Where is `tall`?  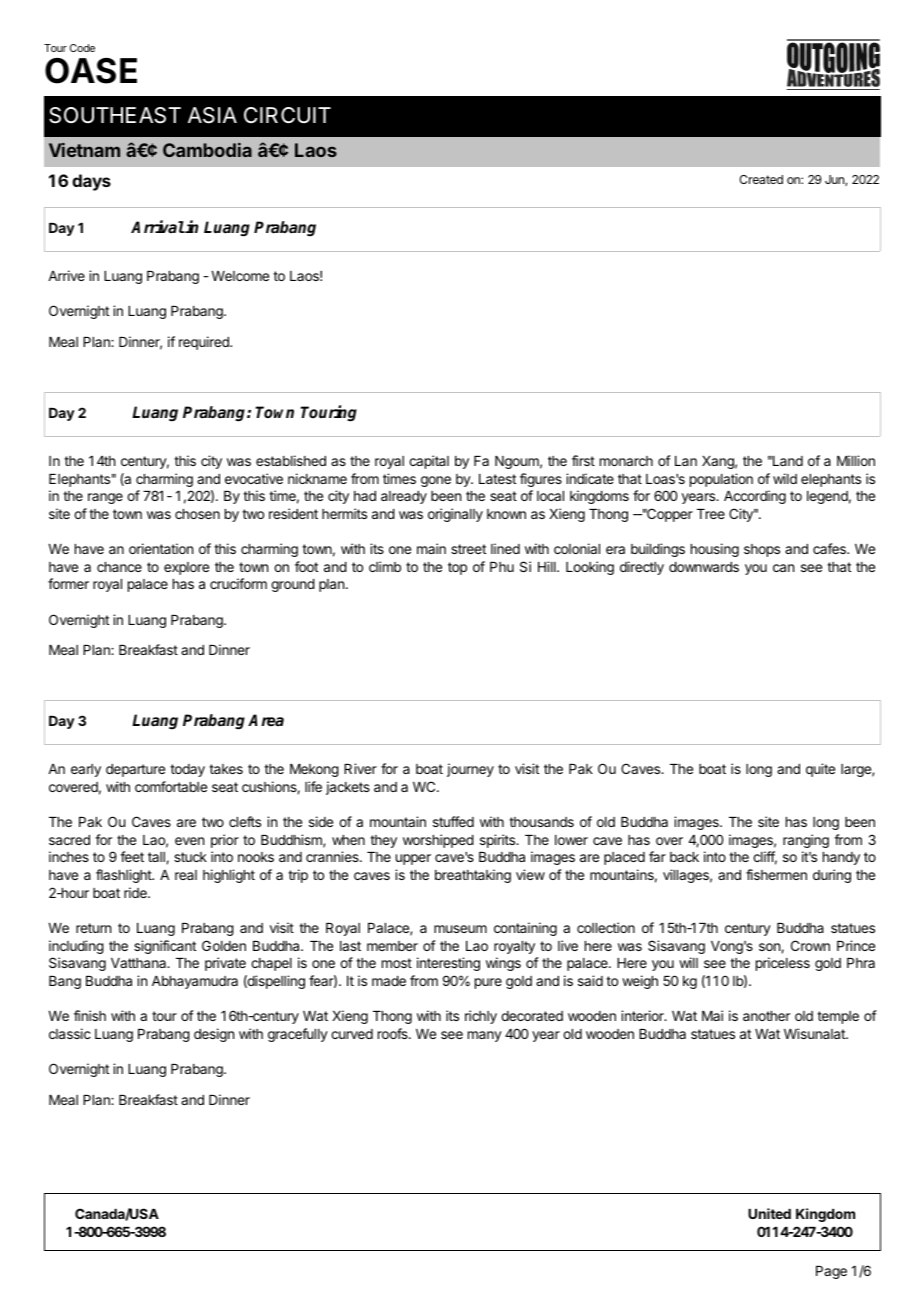
tall is located at coordinates (157, 858).
